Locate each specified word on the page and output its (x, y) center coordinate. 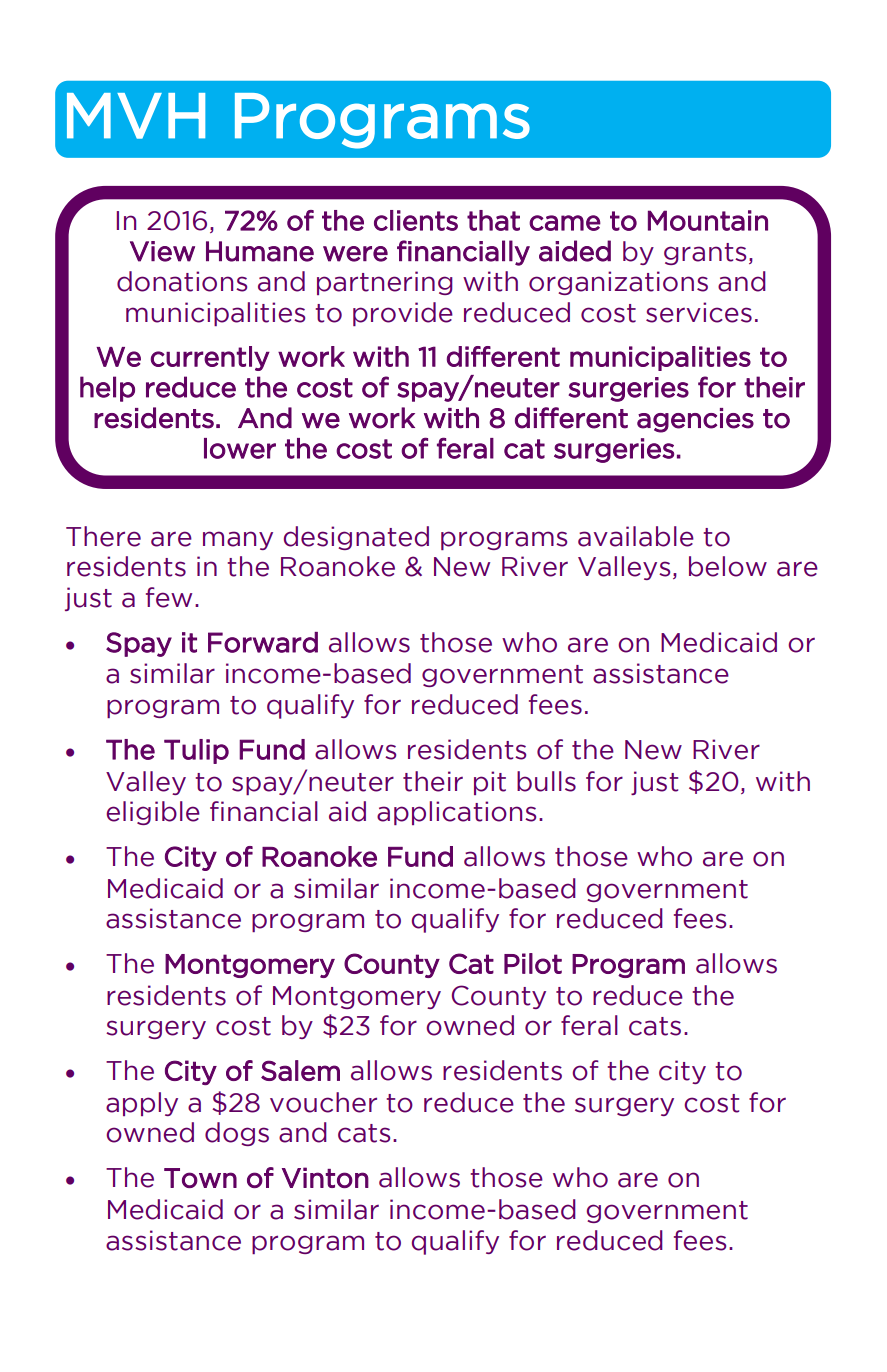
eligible (153, 813)
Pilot (533, 963)
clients (416, 220)
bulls (546, 781)
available (636, 536)
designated (356, 538)
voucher (323, 1102)
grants (705, 254)
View (162, 251)
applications (456, 813)
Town (200, 1178)
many (238, 540)
